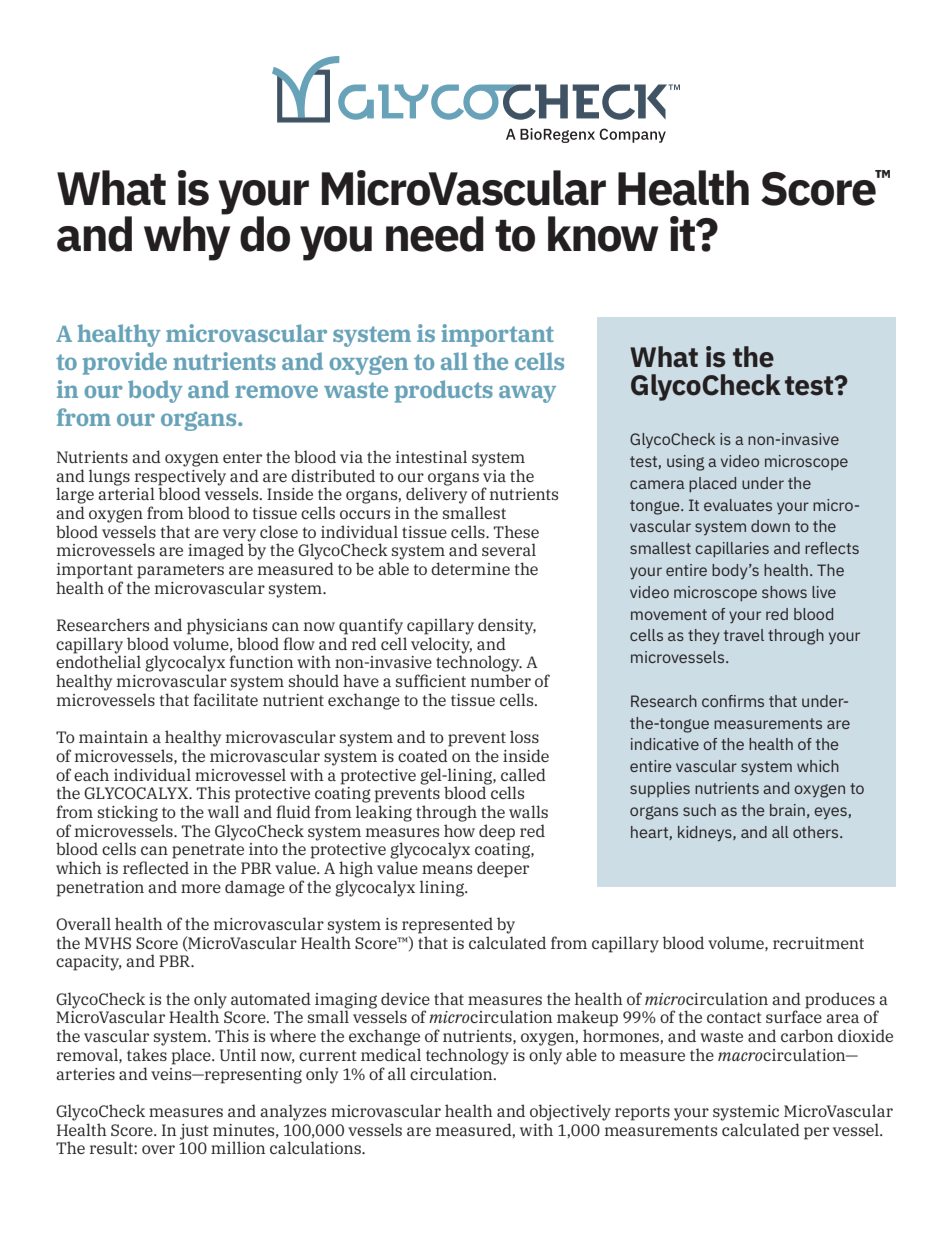  Describe the element at coordinates (738, 505) in the image. I see `evaluates` at that location.
